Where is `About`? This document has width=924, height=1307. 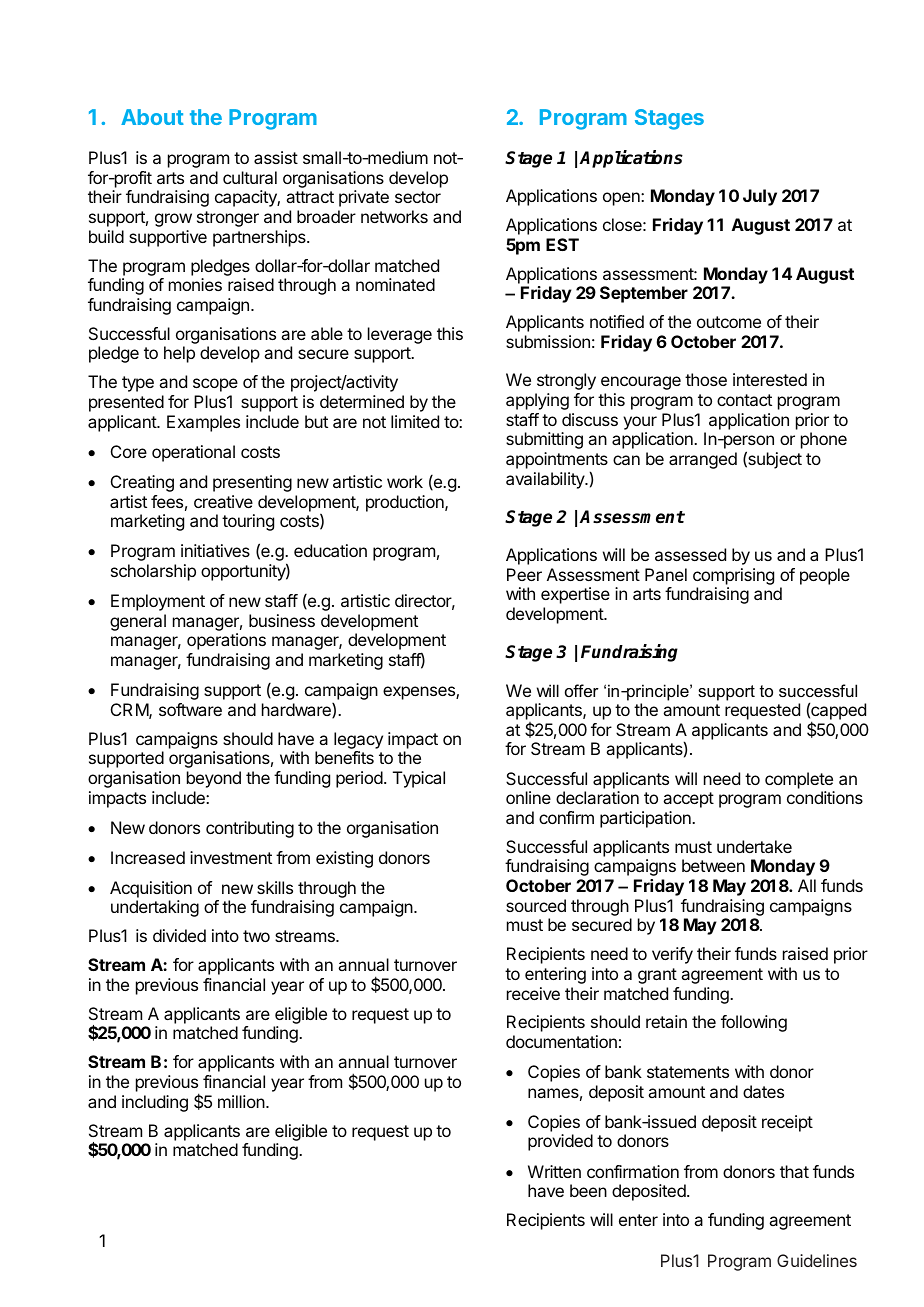 About is located at coordinates (152, 117).
